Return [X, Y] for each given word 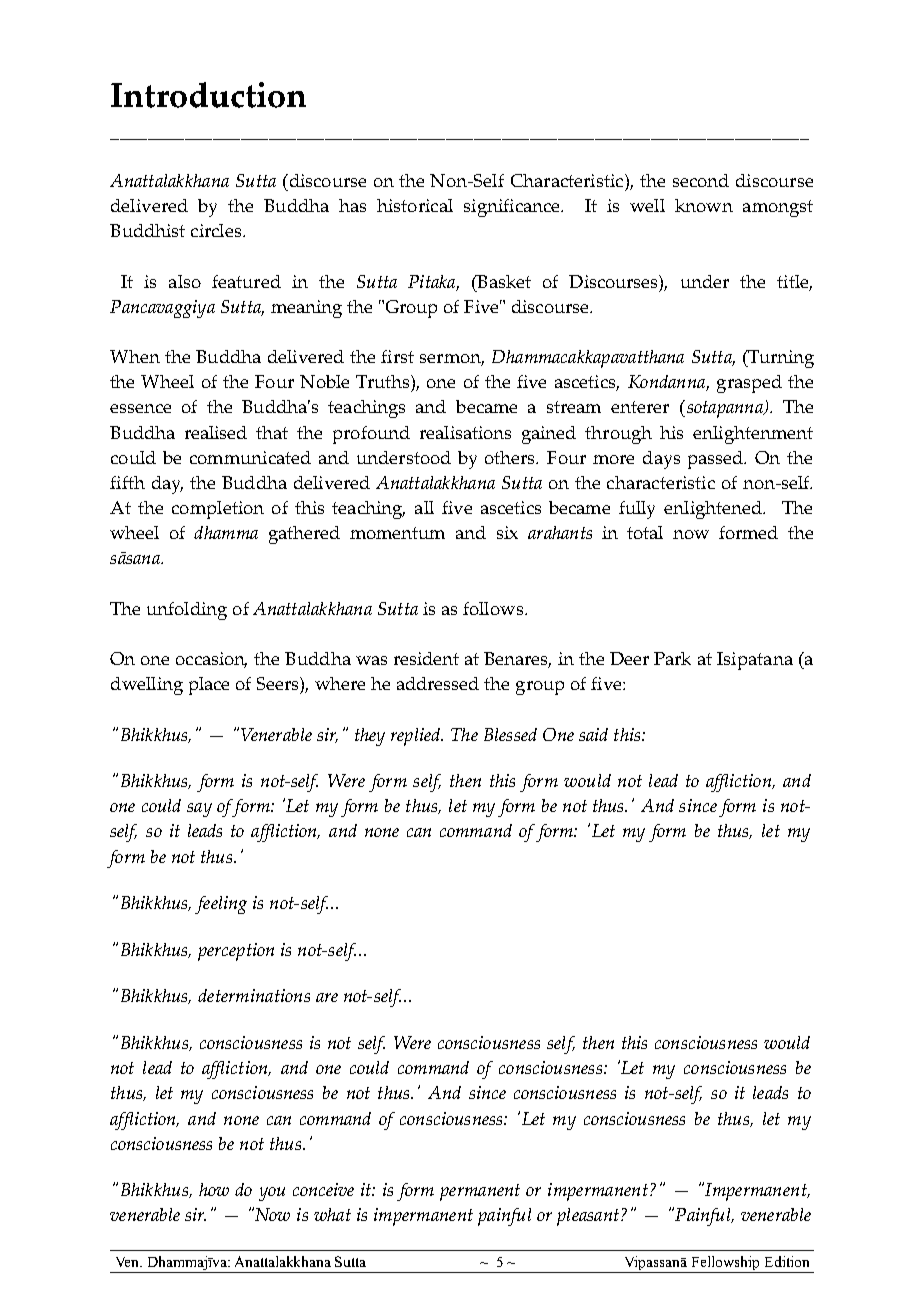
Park [672, 658]
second [701, 180]
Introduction [208, 95]
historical [415, 205]
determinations [254, 995]
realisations [465, 432]
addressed [438, 683]
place [209, 686]
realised [216, 432]
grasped [749, 384]
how [214, 1189]
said [593, 734]
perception [236, 952]
